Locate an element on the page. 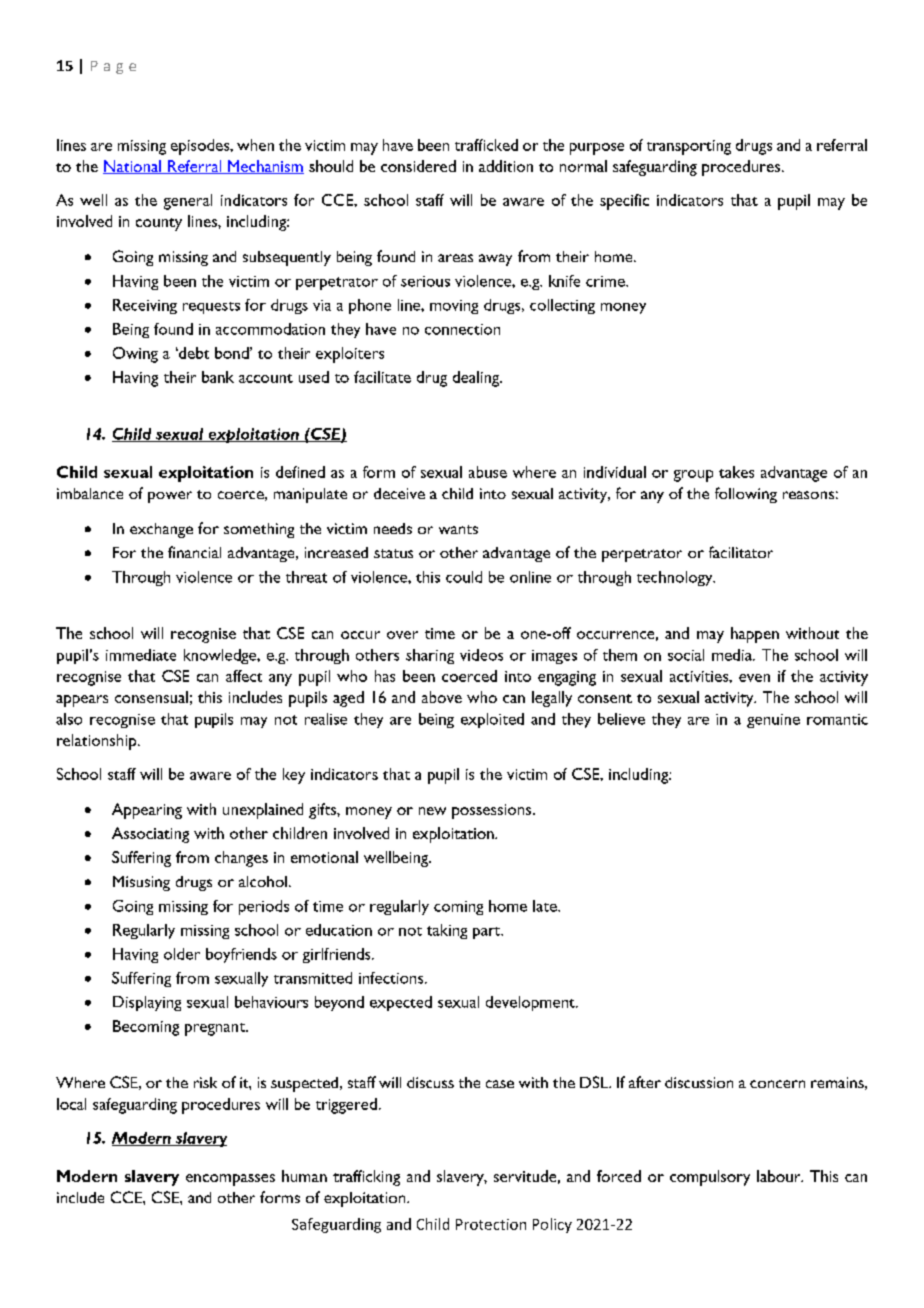 This image has width=924, height=1308. wants is located at coordinates (458, 529).
